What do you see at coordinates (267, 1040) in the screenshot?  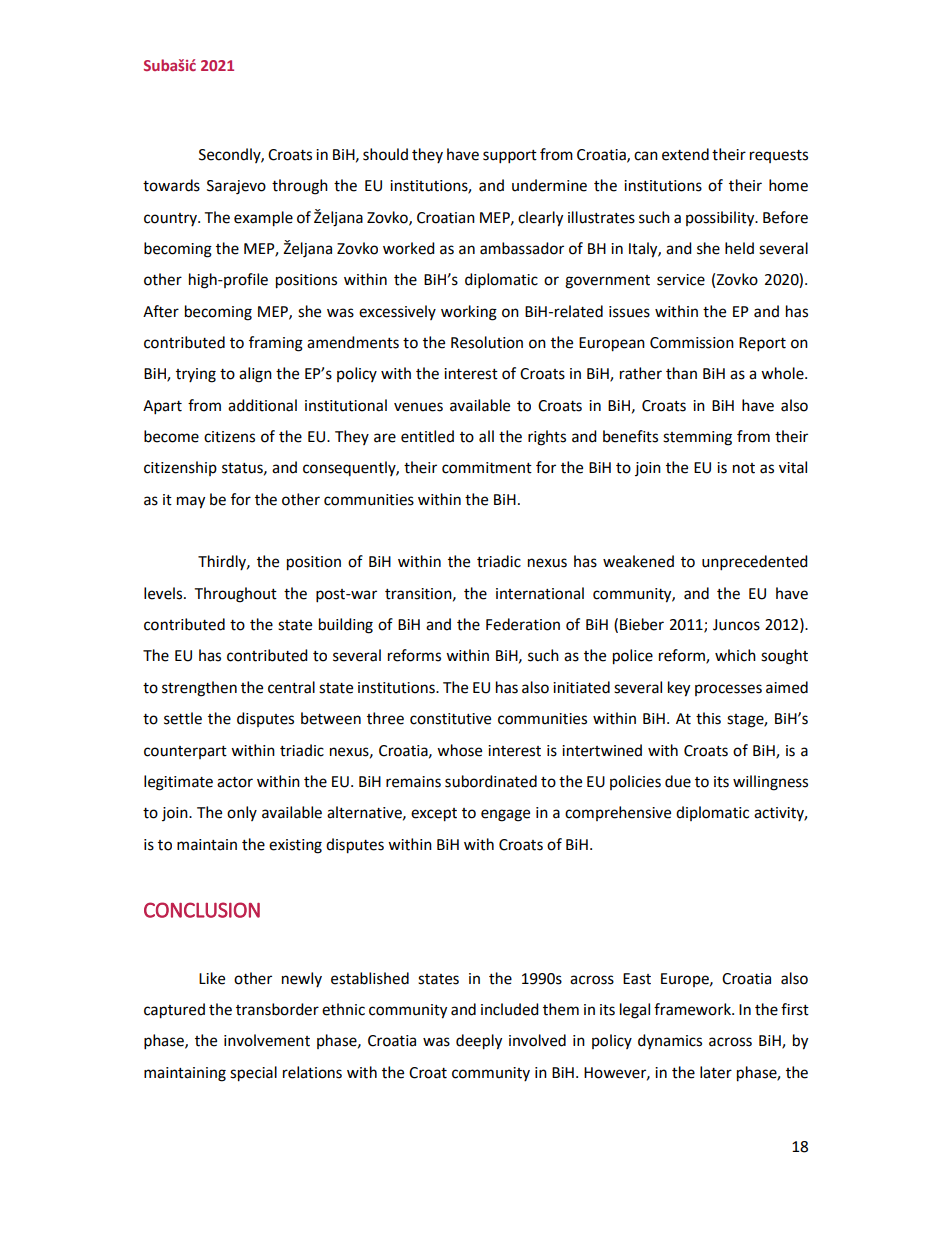 I see `involvement` at bounding box center [267, 1040].
